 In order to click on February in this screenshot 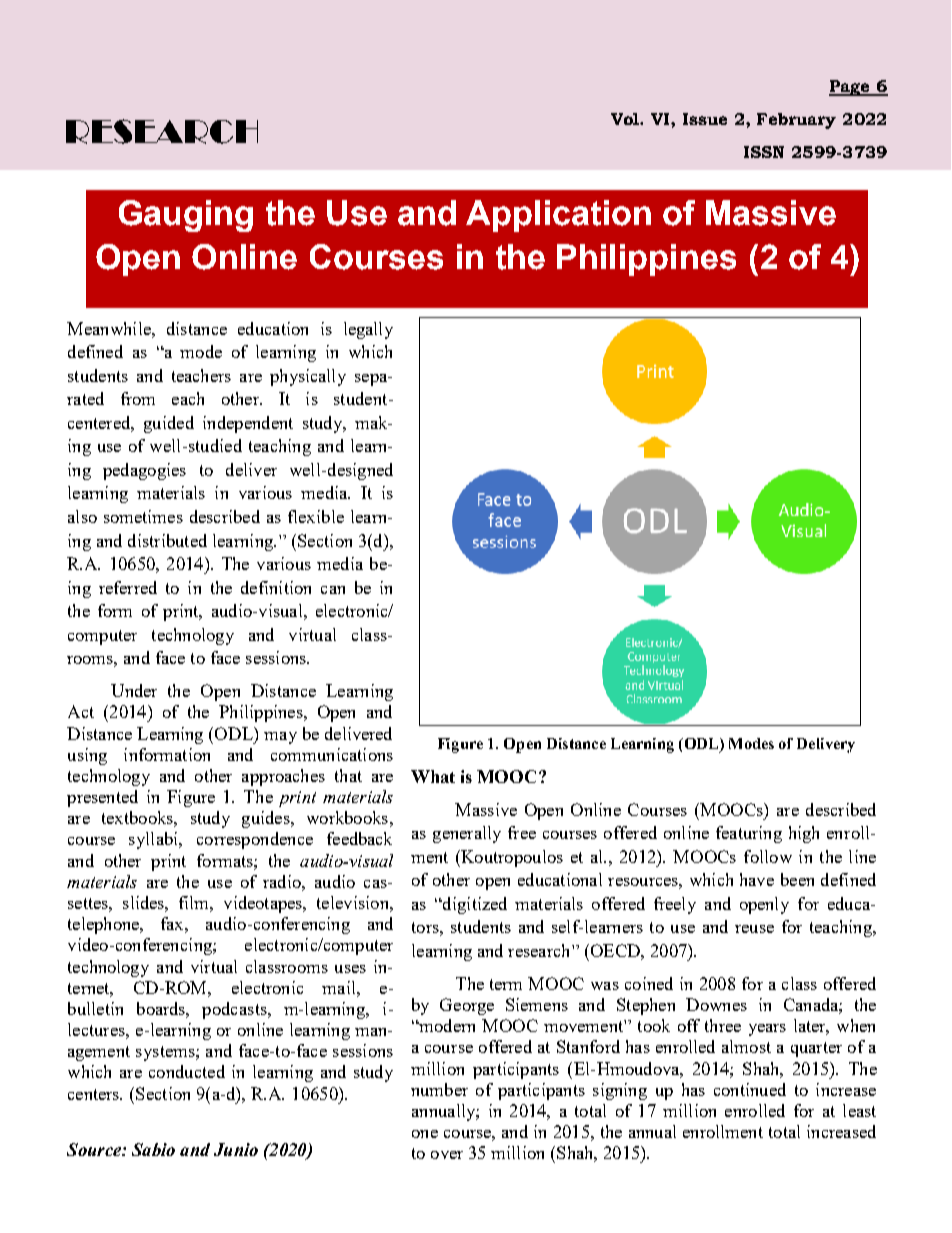, I will do `click(796, 121)`.
